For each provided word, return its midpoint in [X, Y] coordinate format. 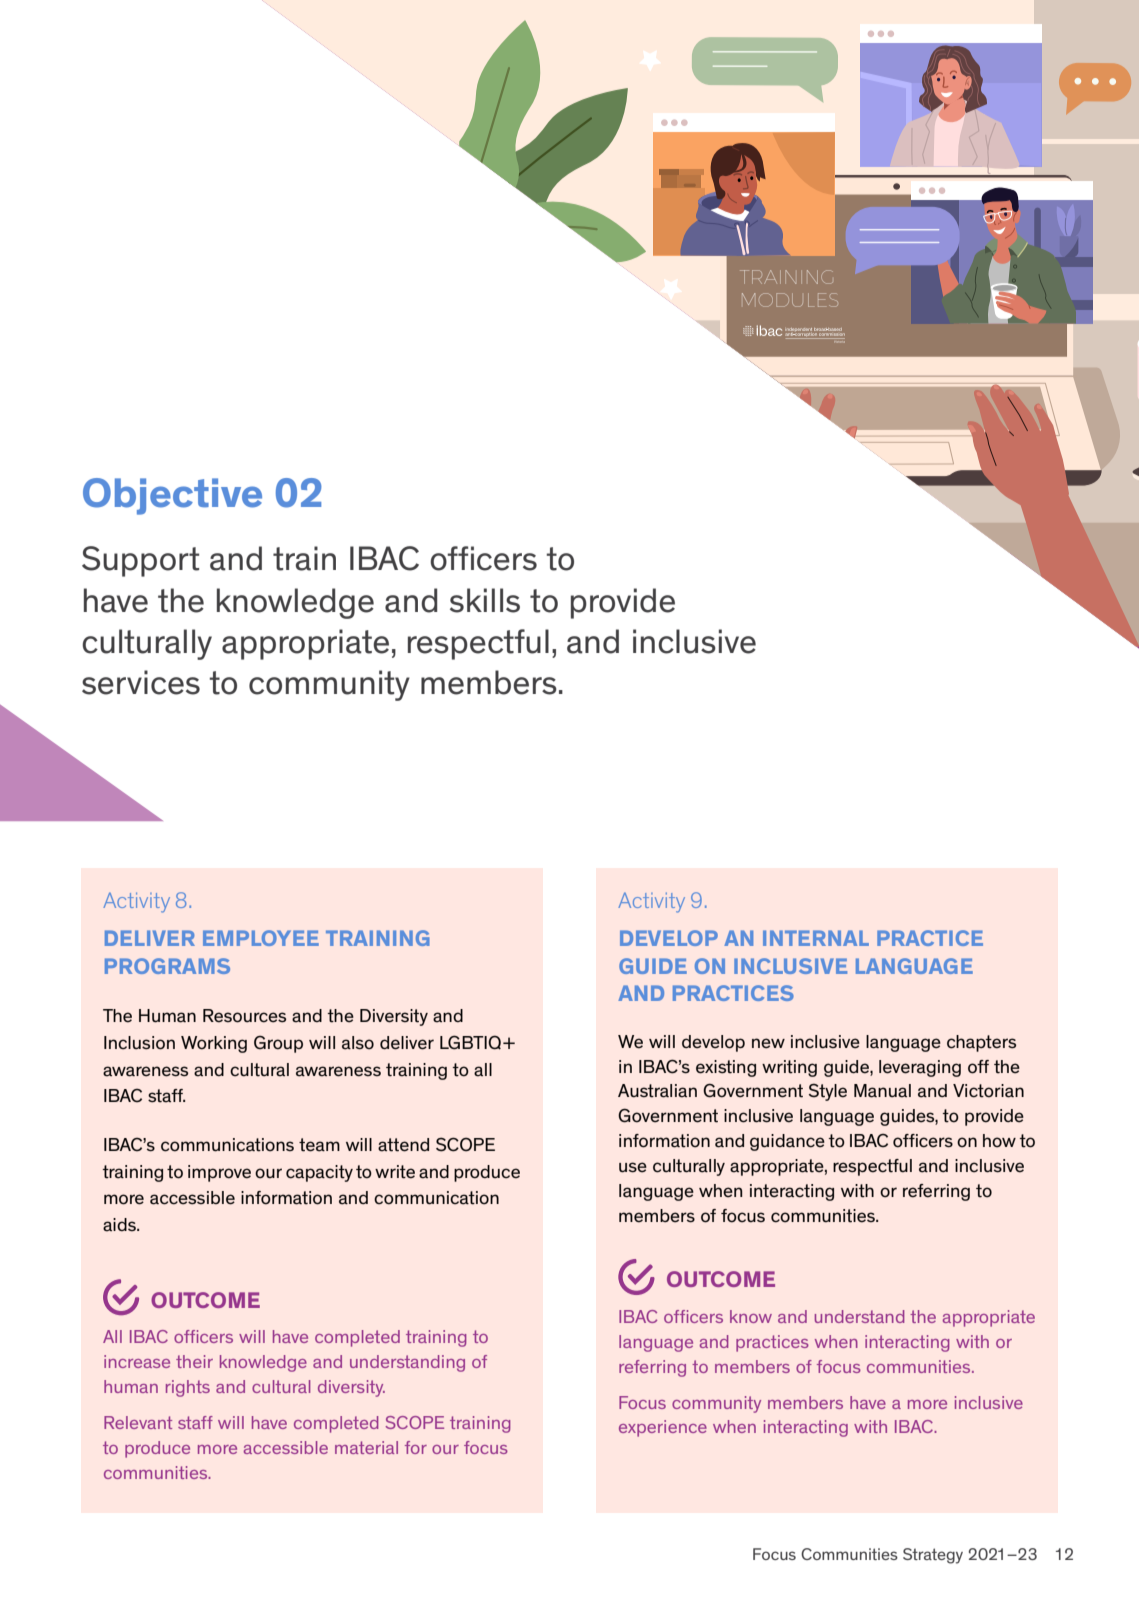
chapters [981, 1043]
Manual [882, 1091]
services [141, 682]
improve [219, 1173]
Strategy [933, 1556]
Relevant [138, 1422]
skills [485, 600]
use [633, 1167]
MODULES [790, 300]
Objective [172, 496]
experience [663, 1428]
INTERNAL [816, 938]
